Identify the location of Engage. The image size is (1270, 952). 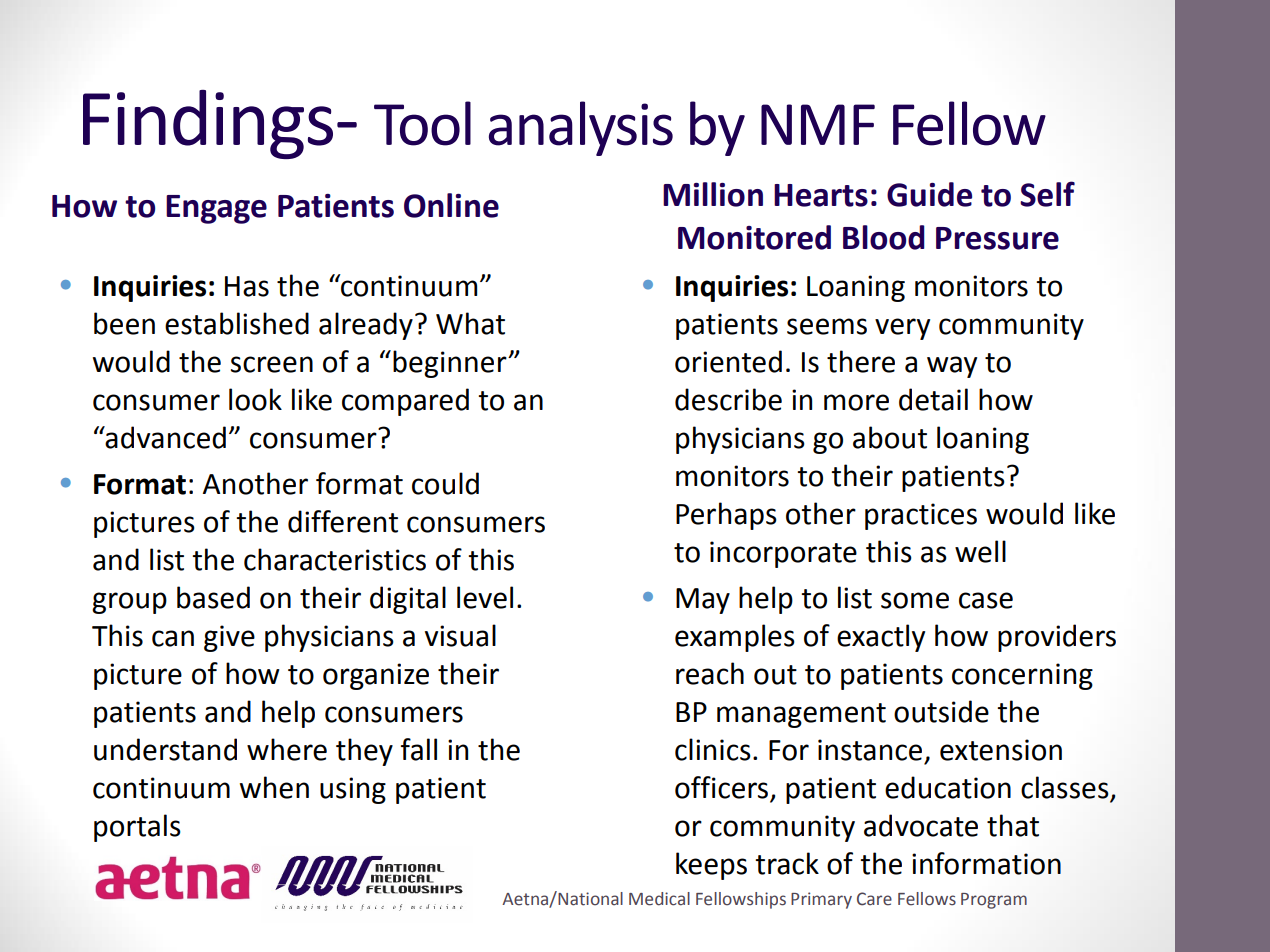
(216, 209).
